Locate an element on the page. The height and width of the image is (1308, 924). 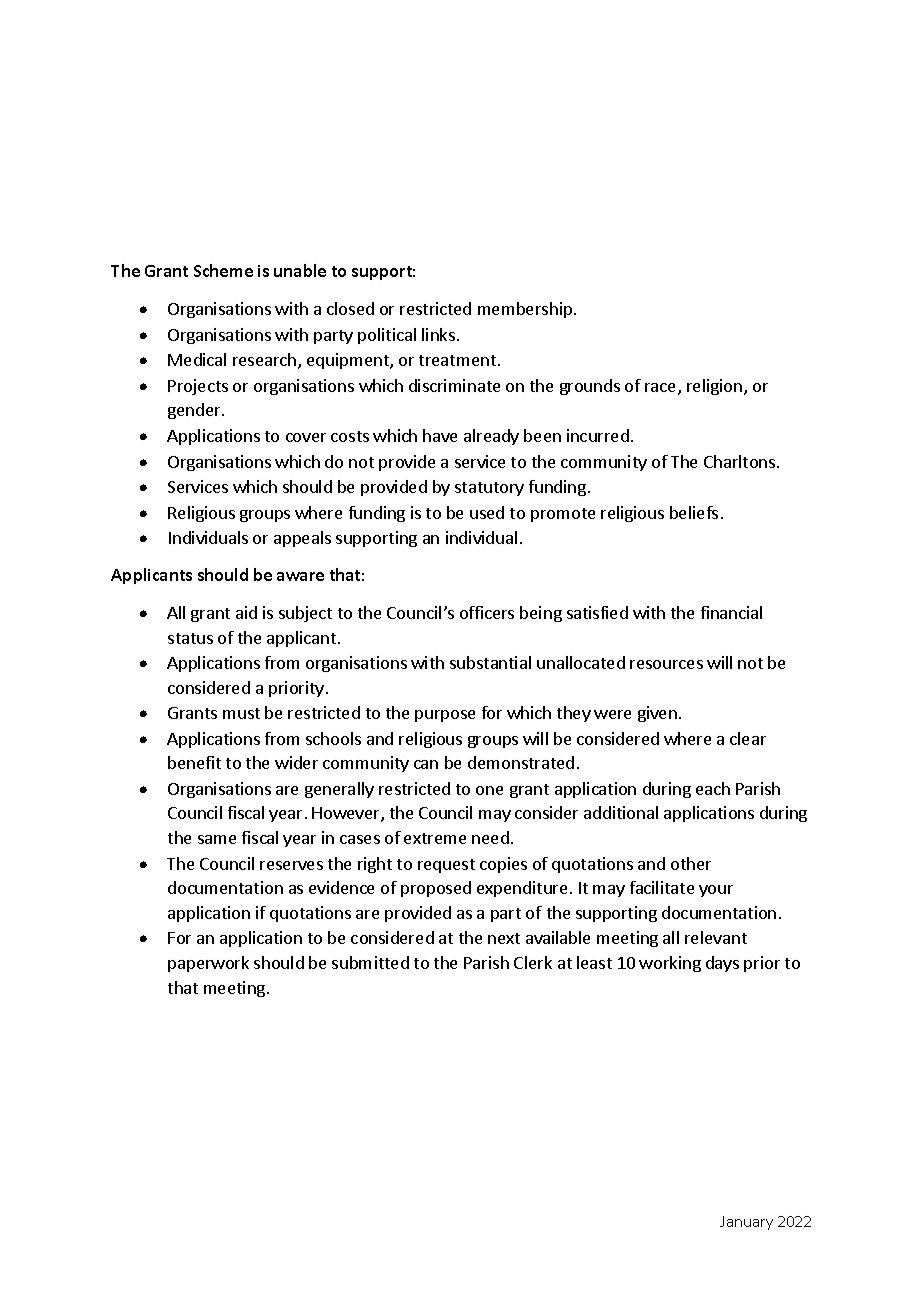
appeals is located at coordinates (302, 539).
